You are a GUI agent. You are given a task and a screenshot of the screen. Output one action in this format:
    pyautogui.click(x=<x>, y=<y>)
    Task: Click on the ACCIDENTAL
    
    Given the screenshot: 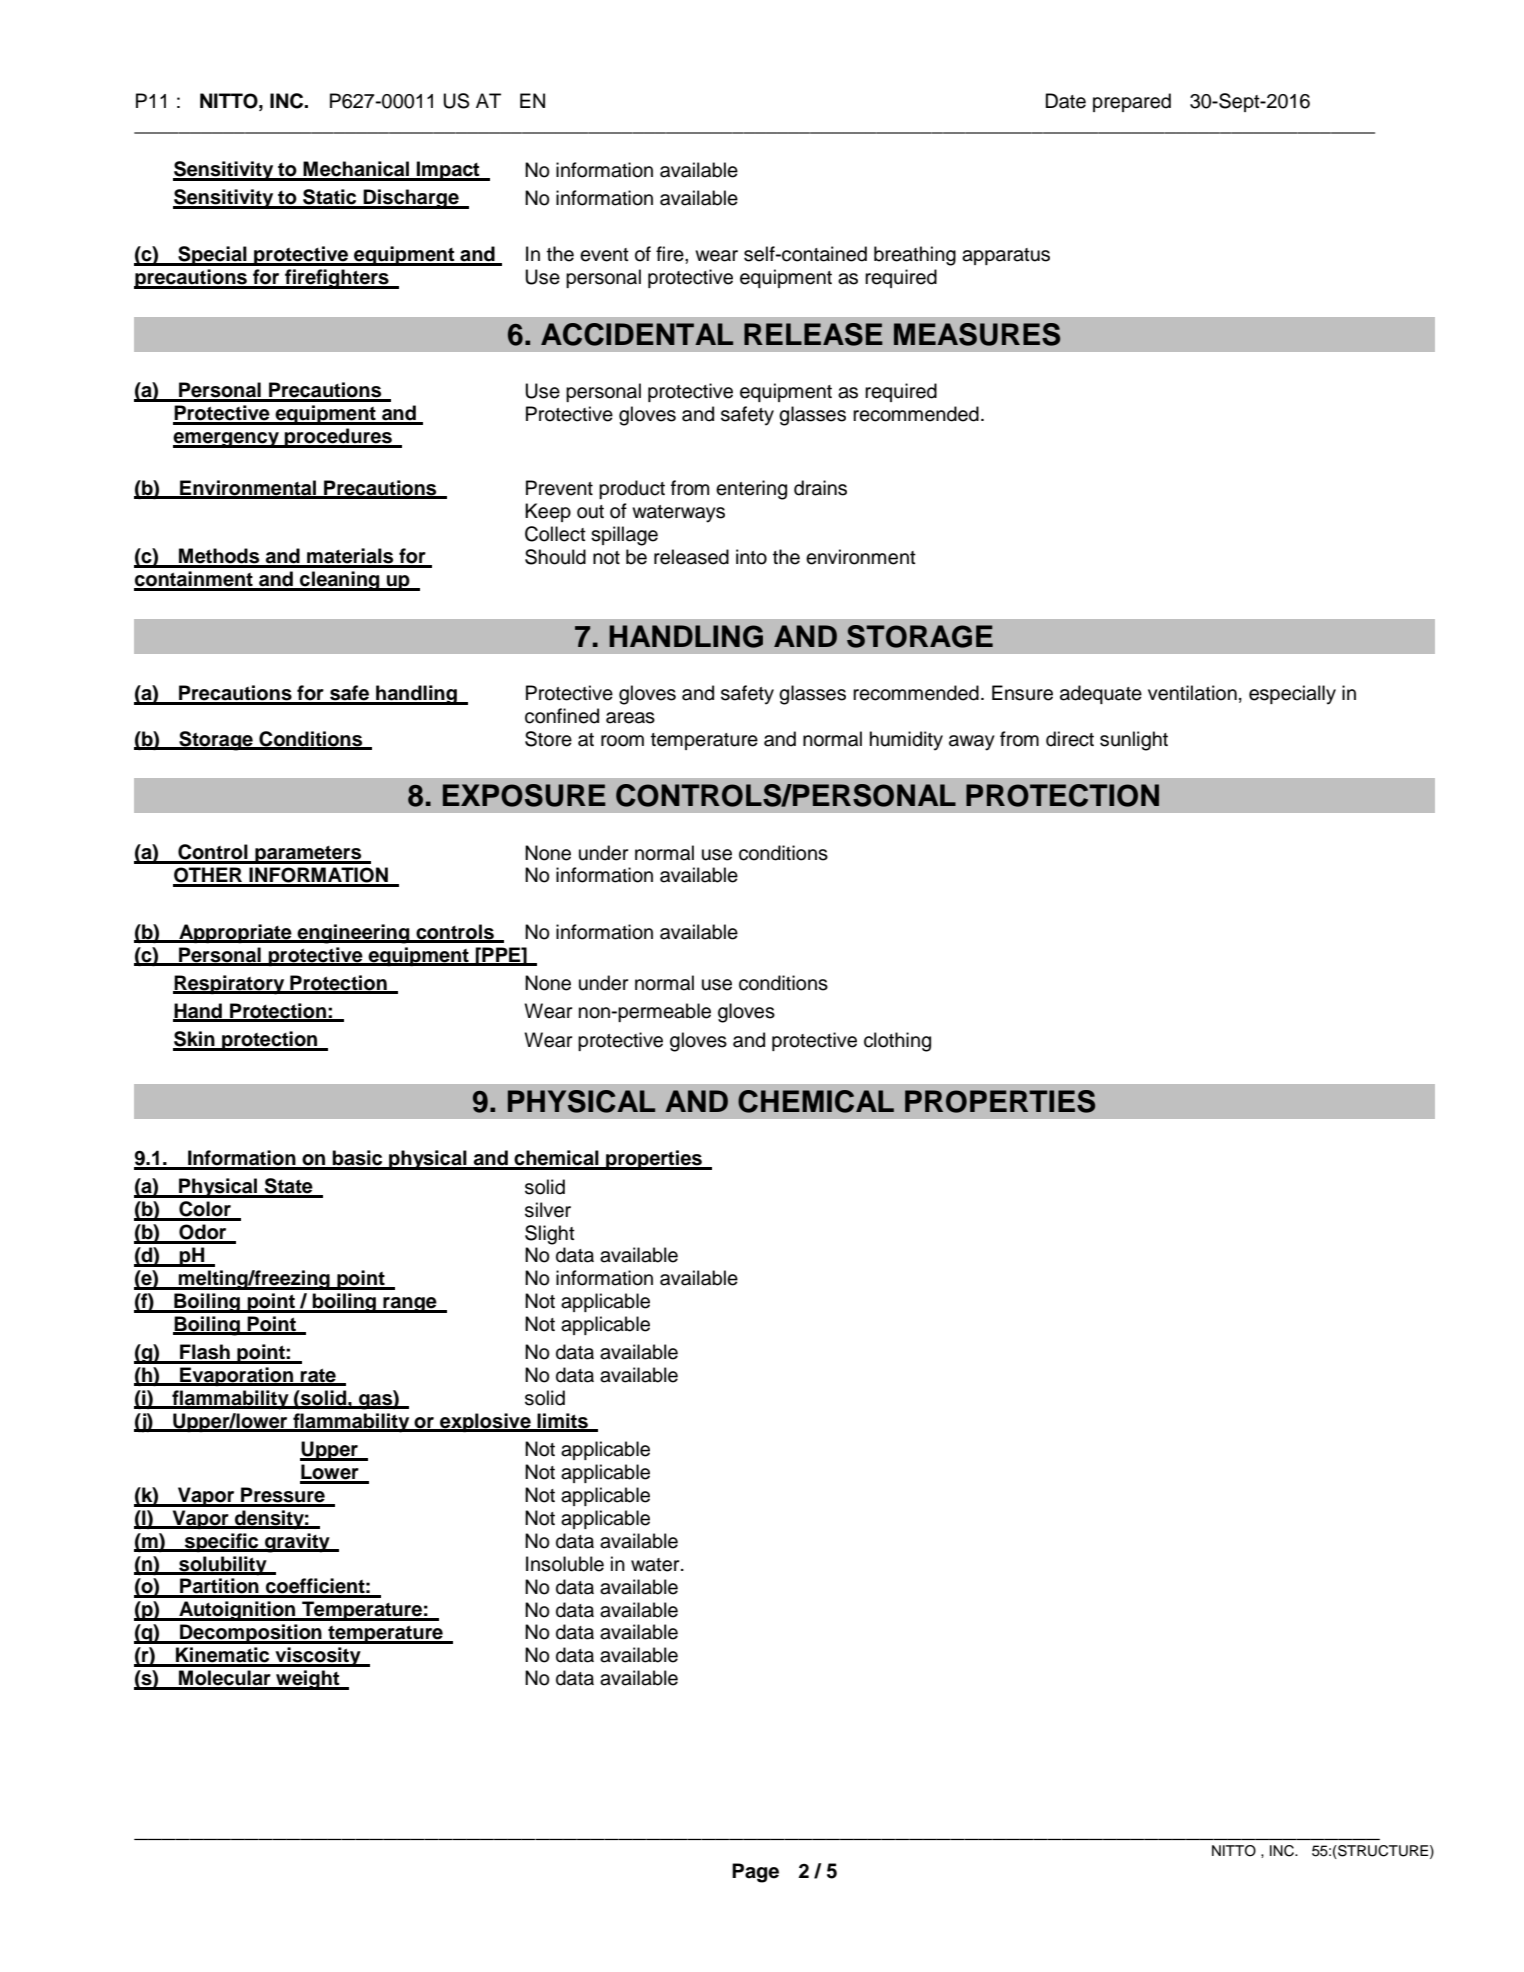 What is the action you would take?
    pyautogui.click(x=637, y=334)
